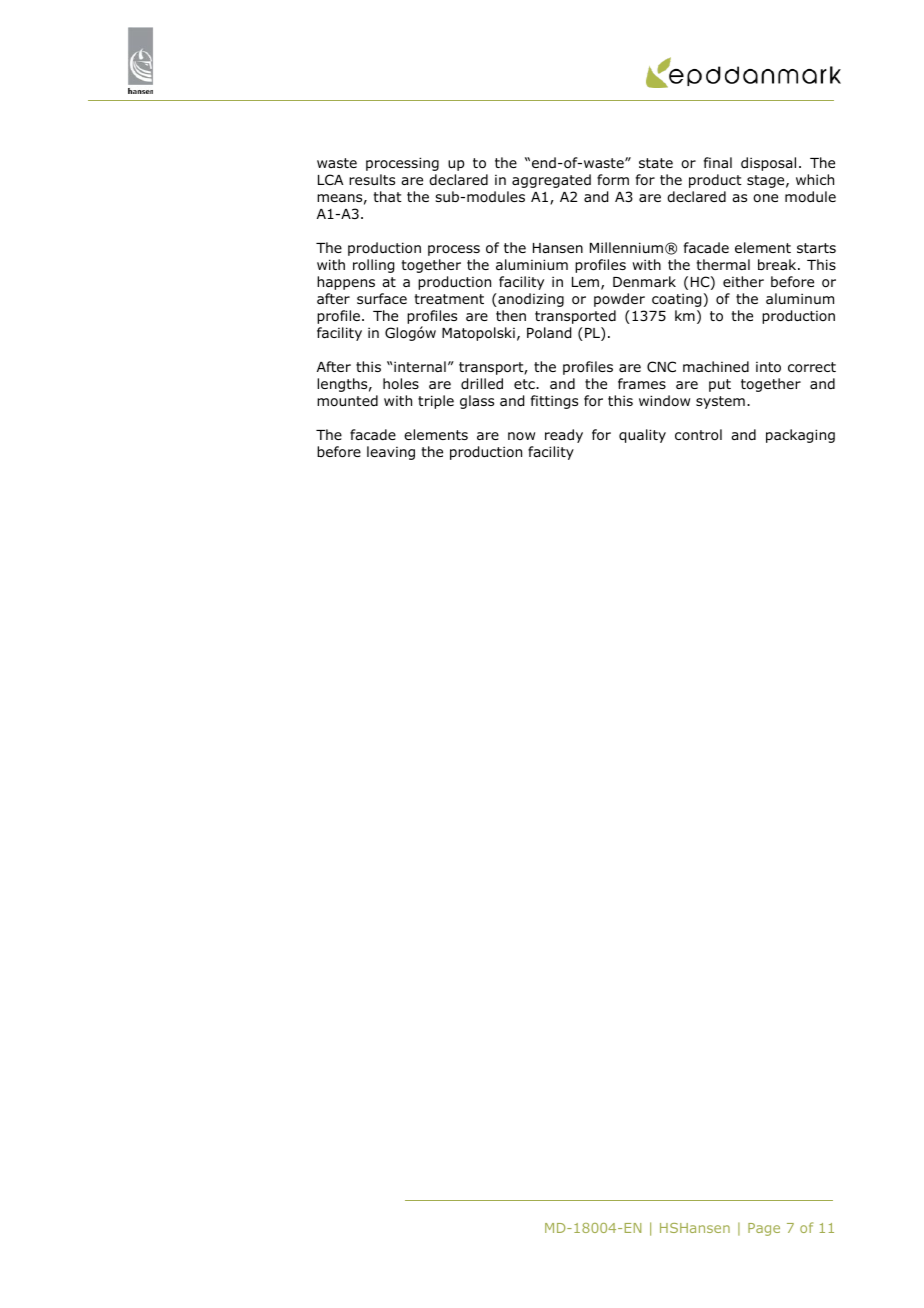 The image size is (924, 1308). I want to click on packaging, so click(800, 436).
